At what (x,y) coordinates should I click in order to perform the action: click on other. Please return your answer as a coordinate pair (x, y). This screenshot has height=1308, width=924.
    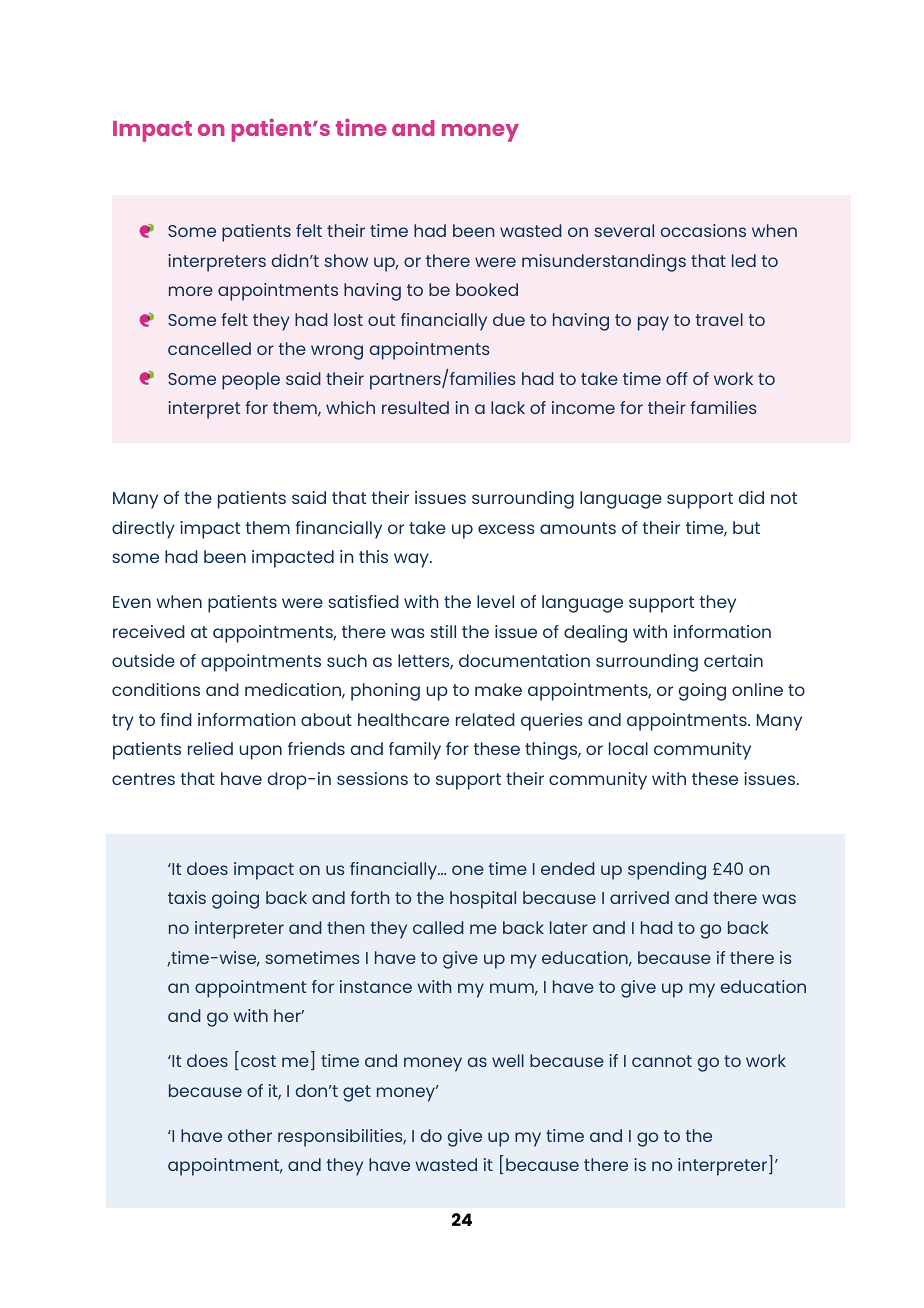
    Looking at the image, I should click on (250, 1135).
